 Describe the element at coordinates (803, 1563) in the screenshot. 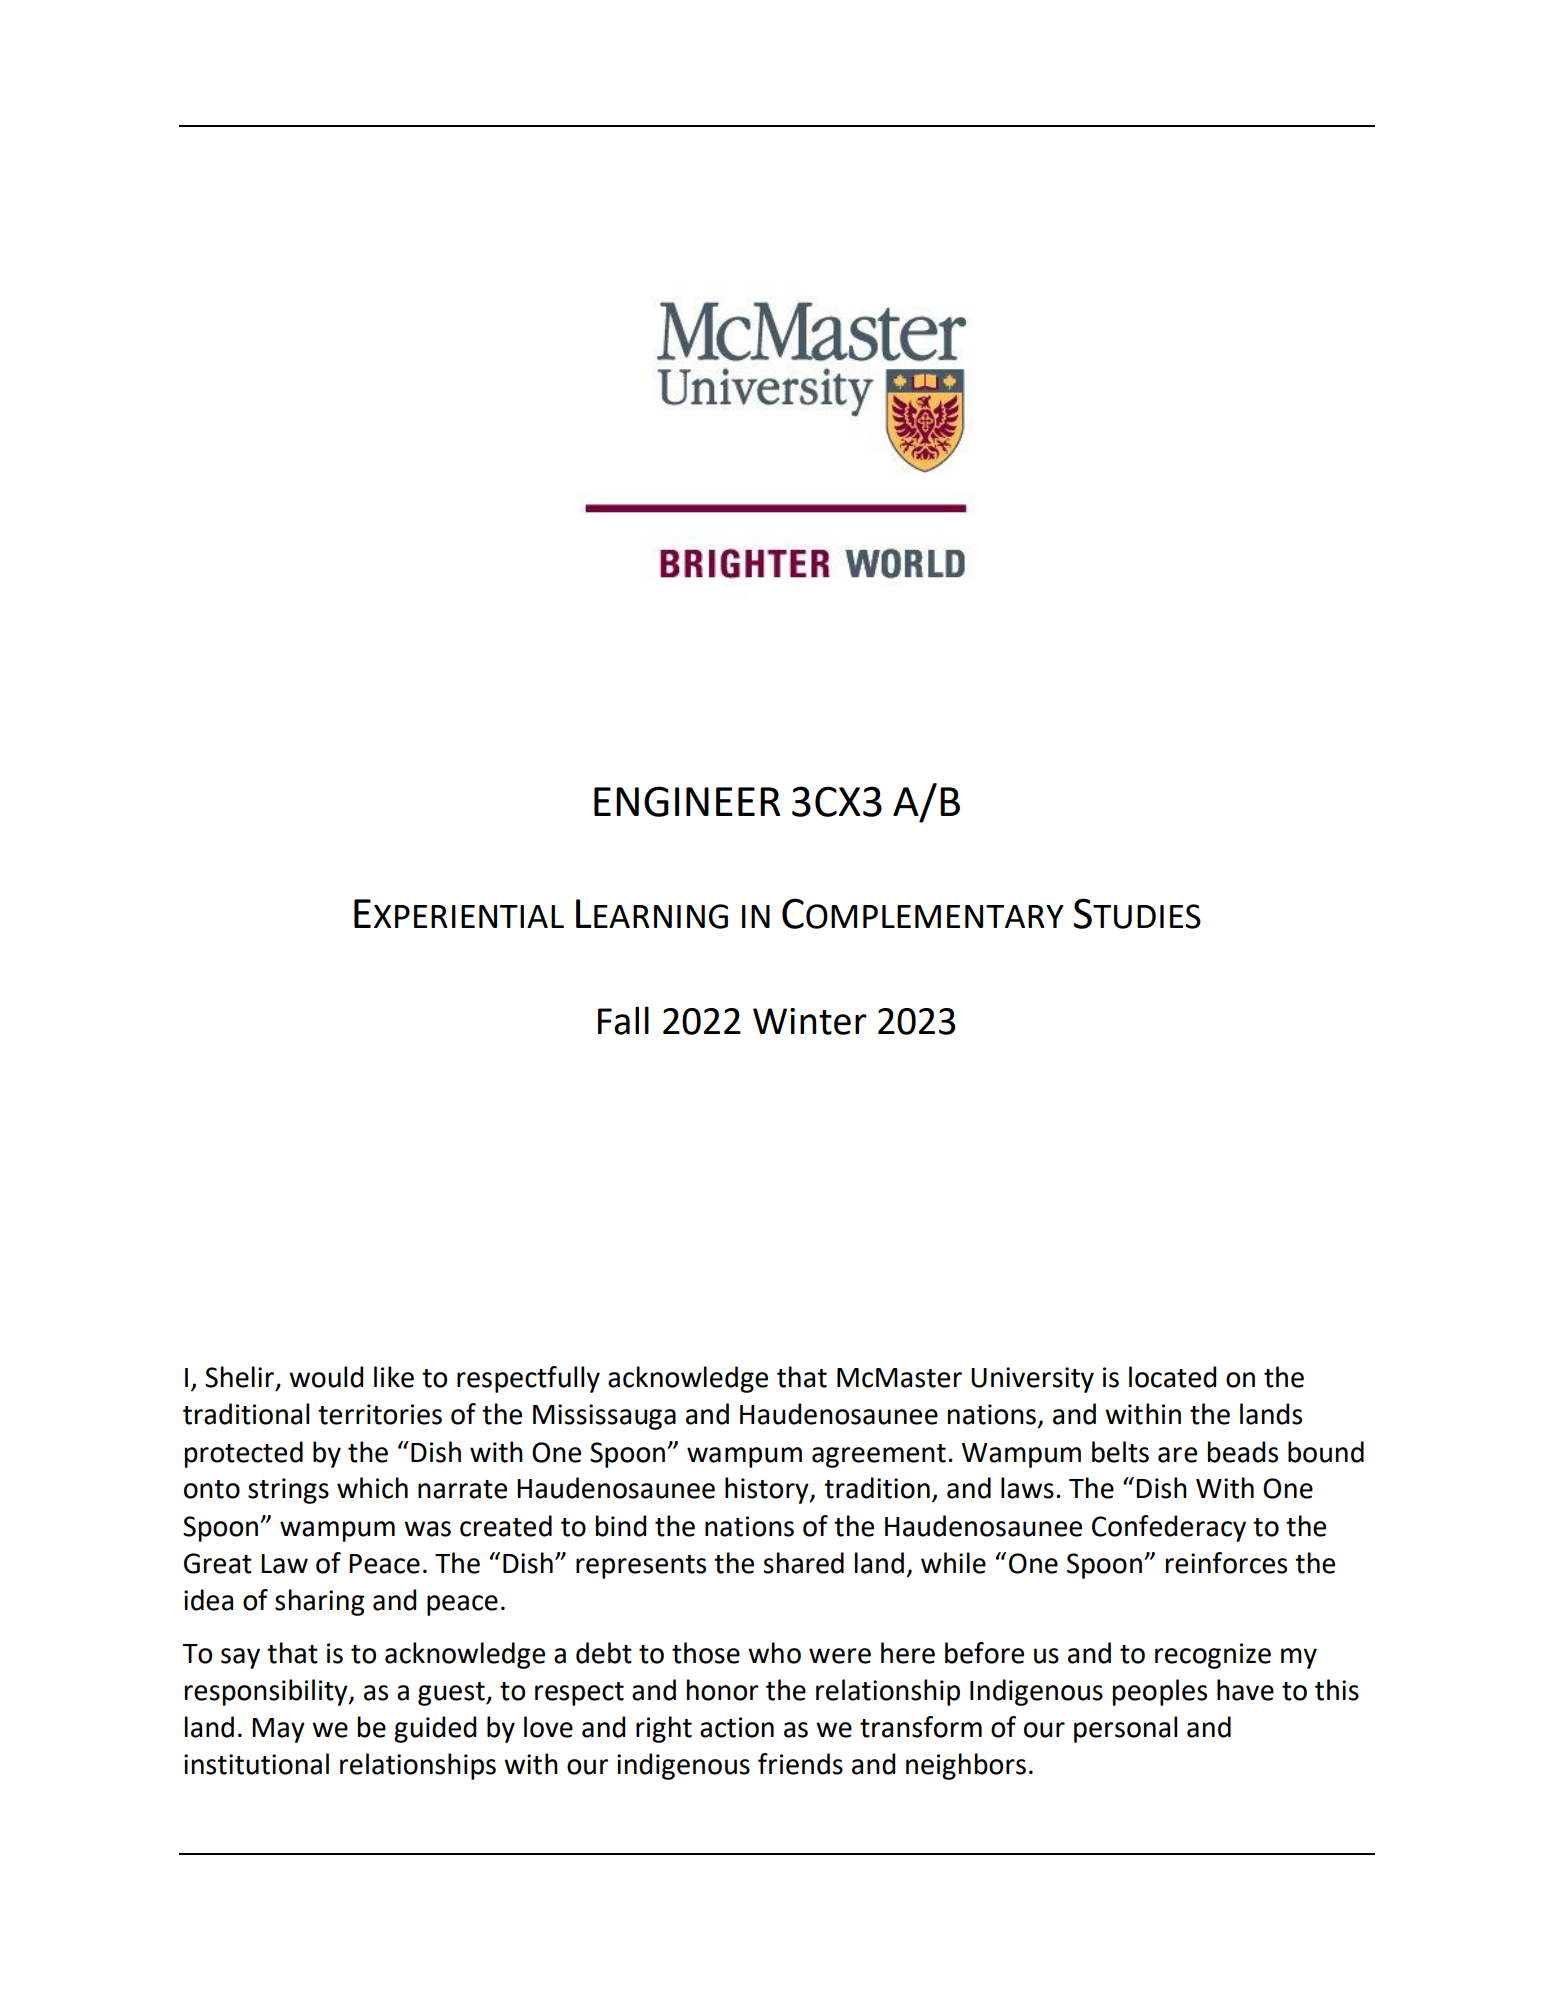

I see `shared` at that location.
